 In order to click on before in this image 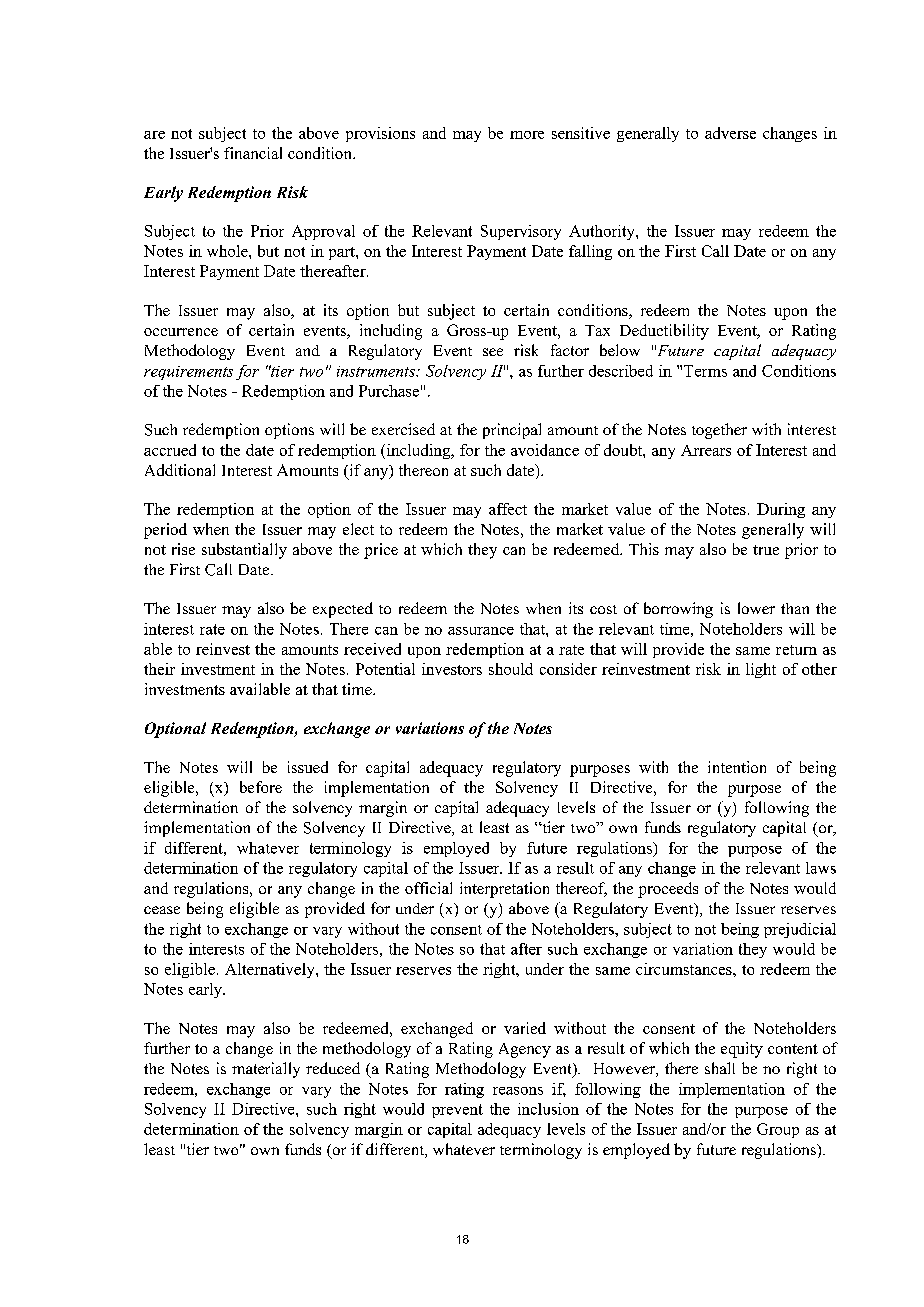, I will do `click(261, 787)`.
